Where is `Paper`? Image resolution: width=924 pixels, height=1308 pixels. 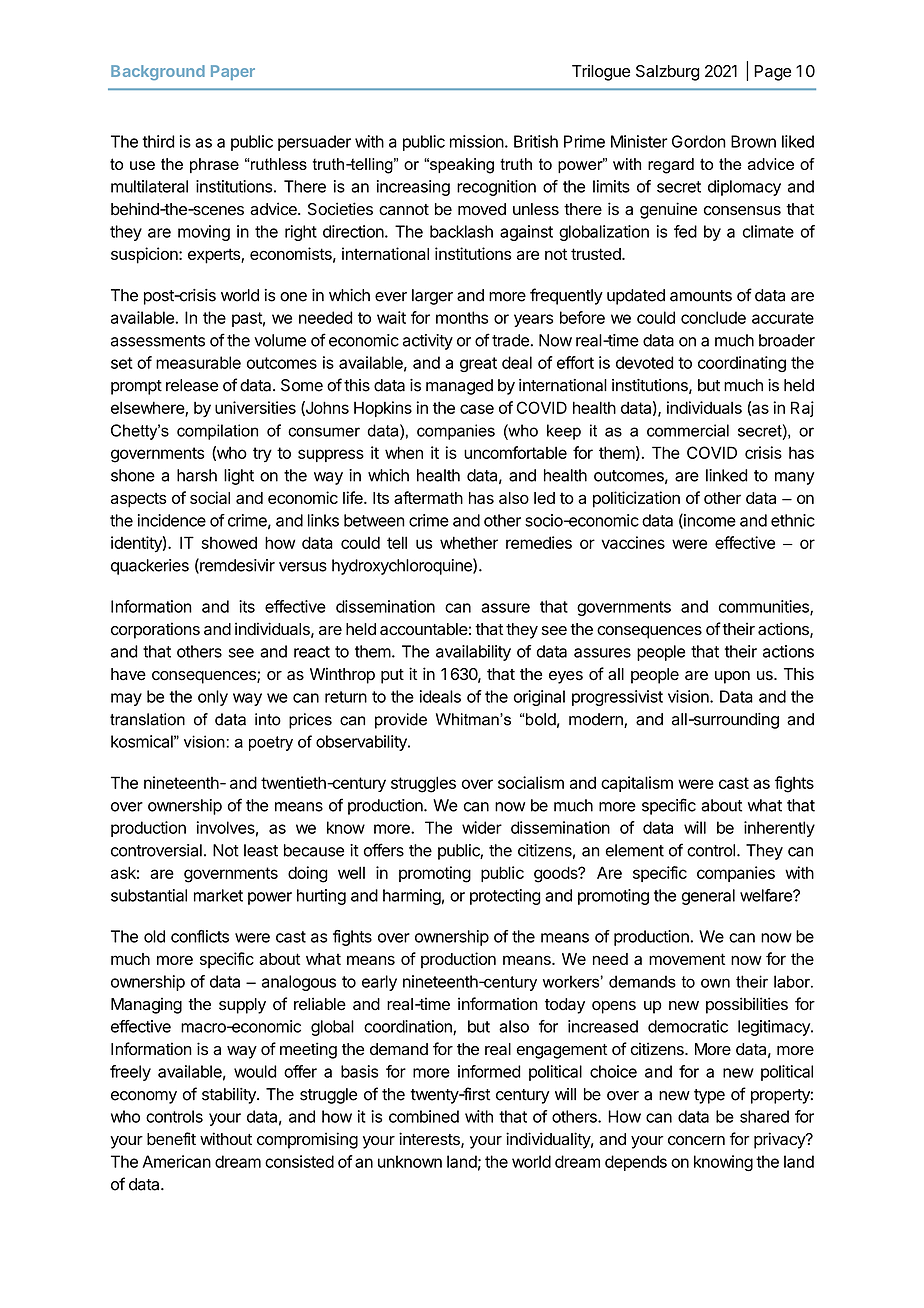 Paper is located at coordinates (233, 72).
